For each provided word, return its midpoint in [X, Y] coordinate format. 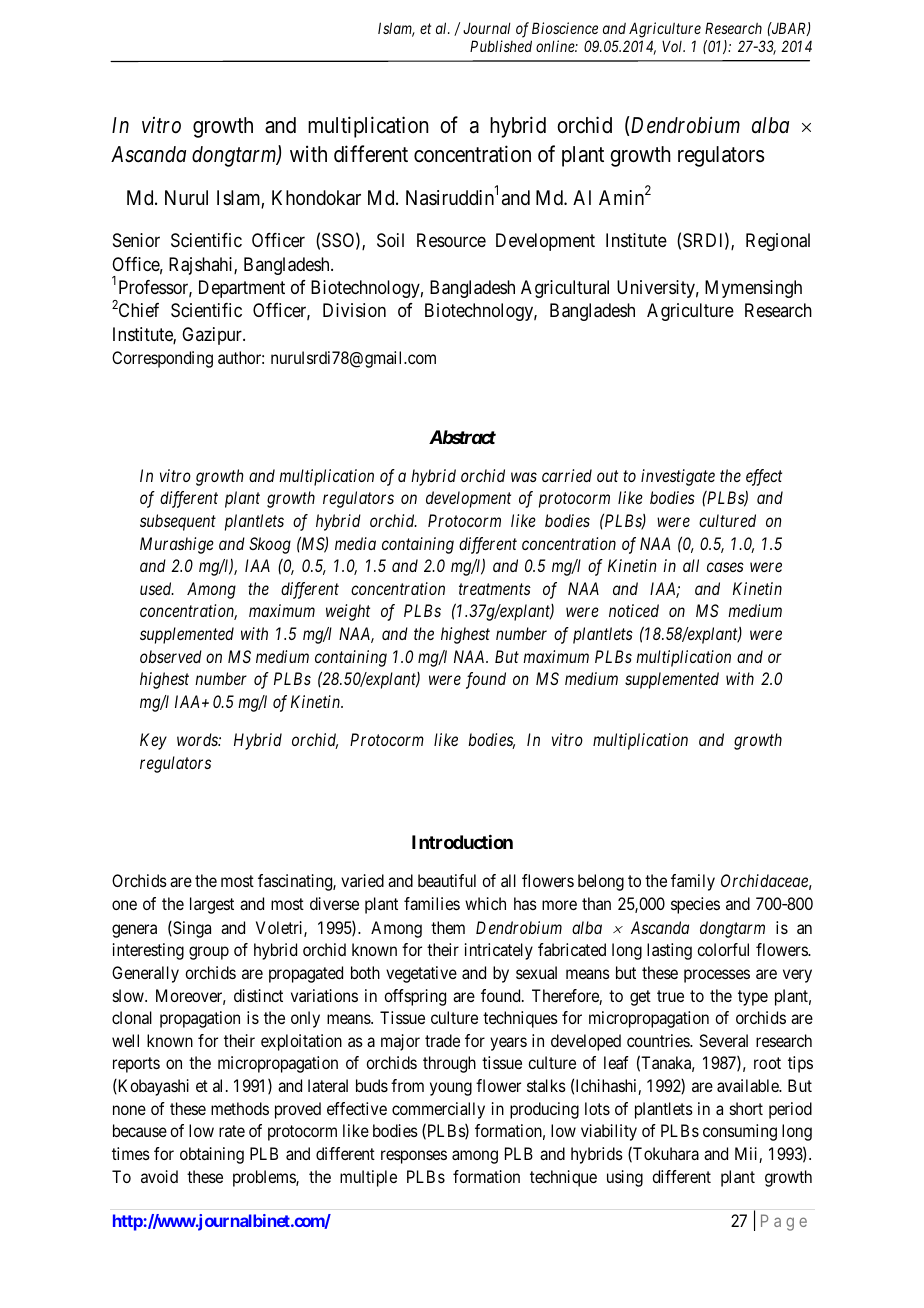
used [157, 588]
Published [501, 46]
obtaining [212, 1155]
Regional [778, 242]
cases [725, 567]
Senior [136, 240]
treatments [495, 589]
